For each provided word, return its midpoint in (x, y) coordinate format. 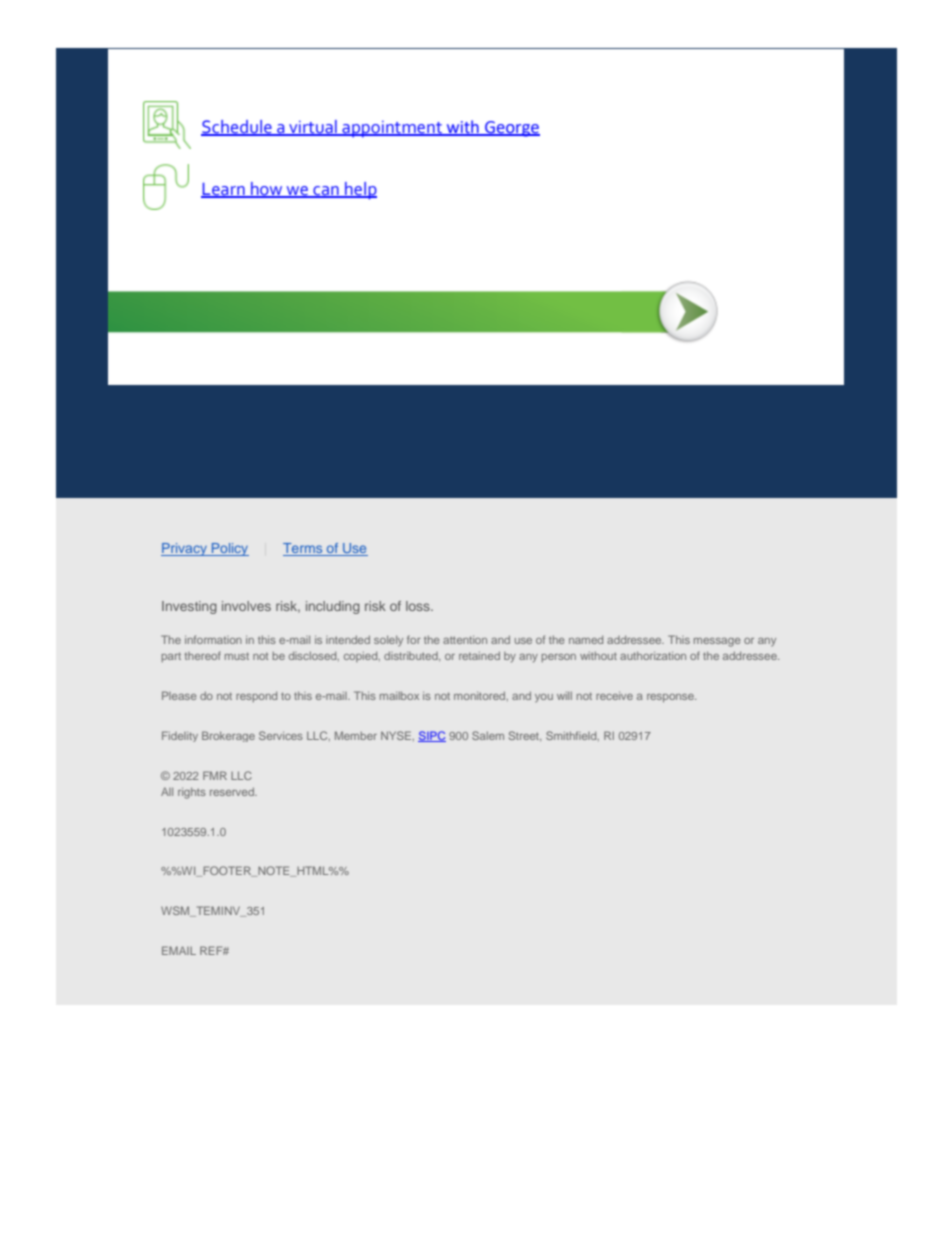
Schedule (237, 127)
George (511, 129)
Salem (488, 735)
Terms (304, 549)
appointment (392, 129)
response (671, 698)
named (586, 640)
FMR (215, 775)
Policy (229, 549)
